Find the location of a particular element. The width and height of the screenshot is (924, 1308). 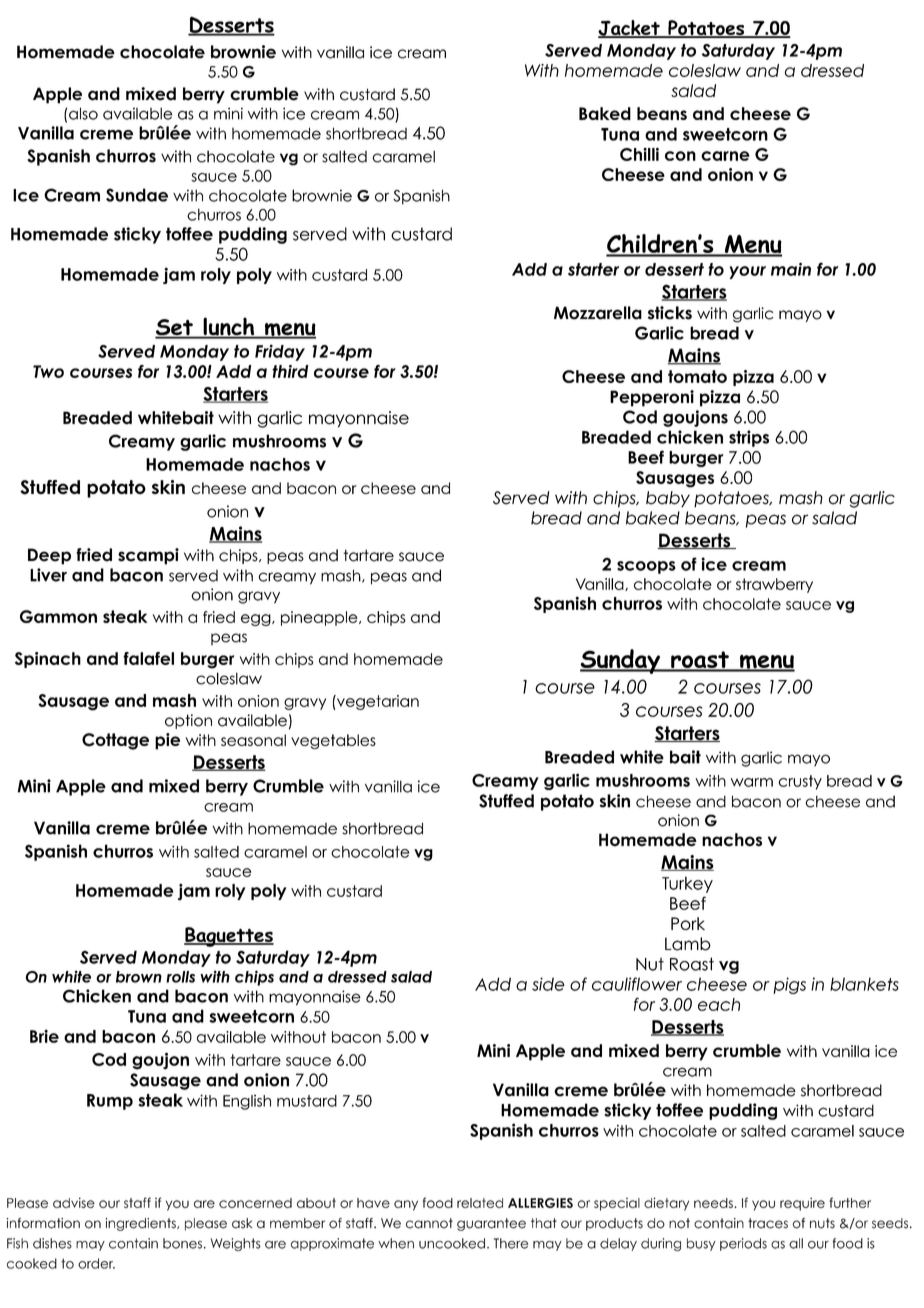

Jacket is located at coordinates (630, 29).
